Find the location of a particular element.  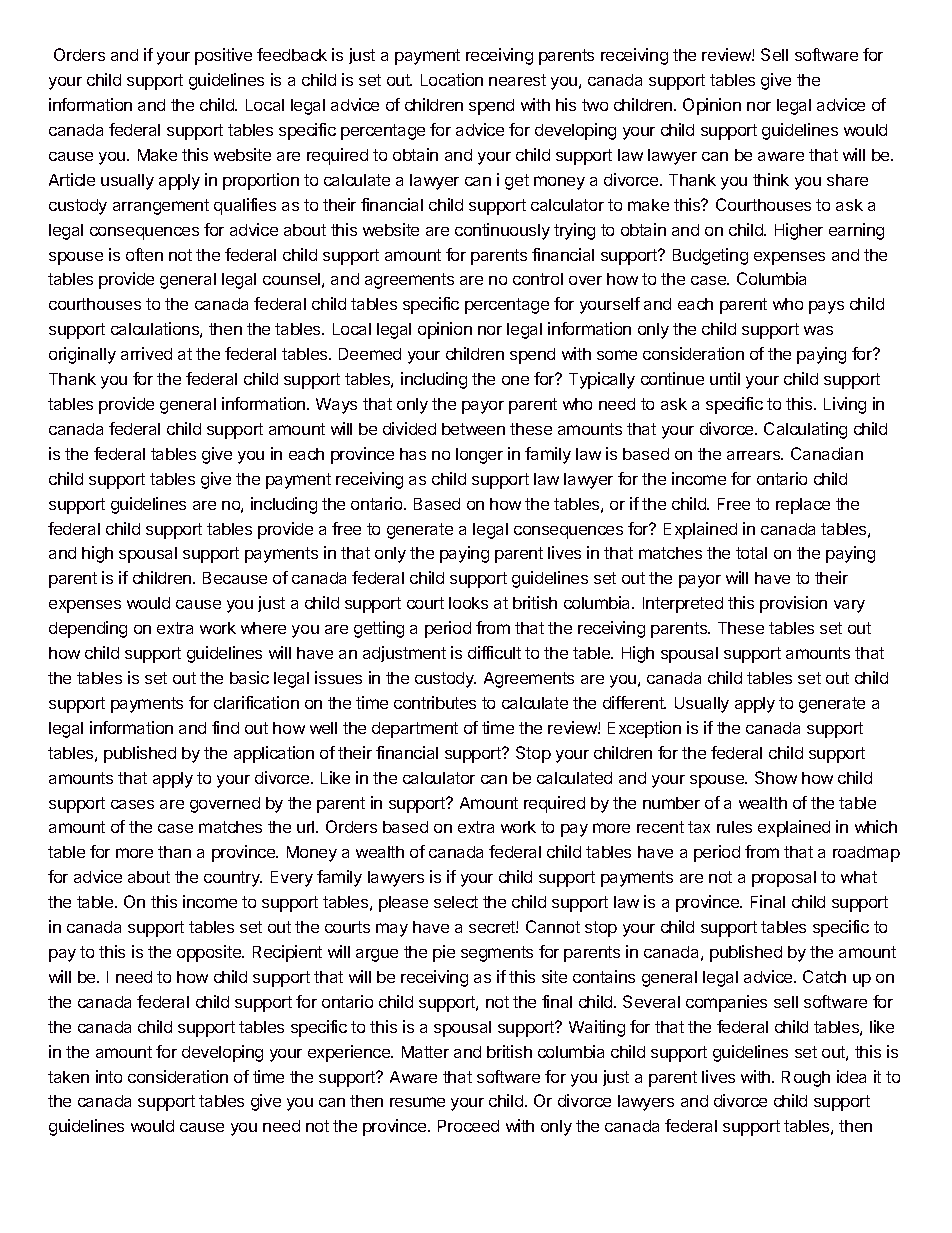

Location is located at coordinates (452, 79).
